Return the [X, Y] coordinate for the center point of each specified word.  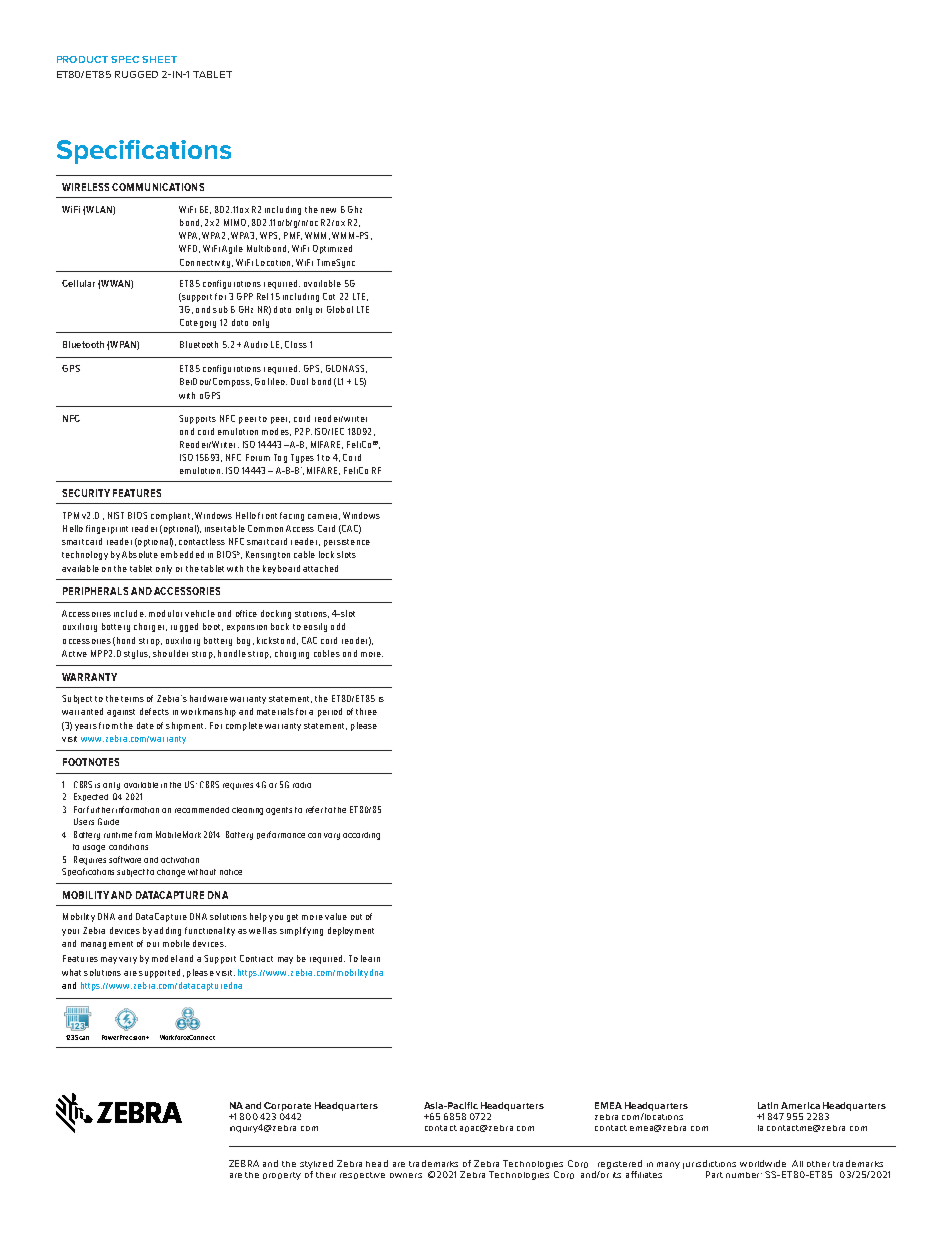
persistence [347, 543]
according [361, 836]
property [282, 1176]
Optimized [332, 249]
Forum [258, 457]
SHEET [159, 59]
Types [302, 458]
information [137, 809]
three [366, 711]
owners [406, 1175]
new [328, 210]
